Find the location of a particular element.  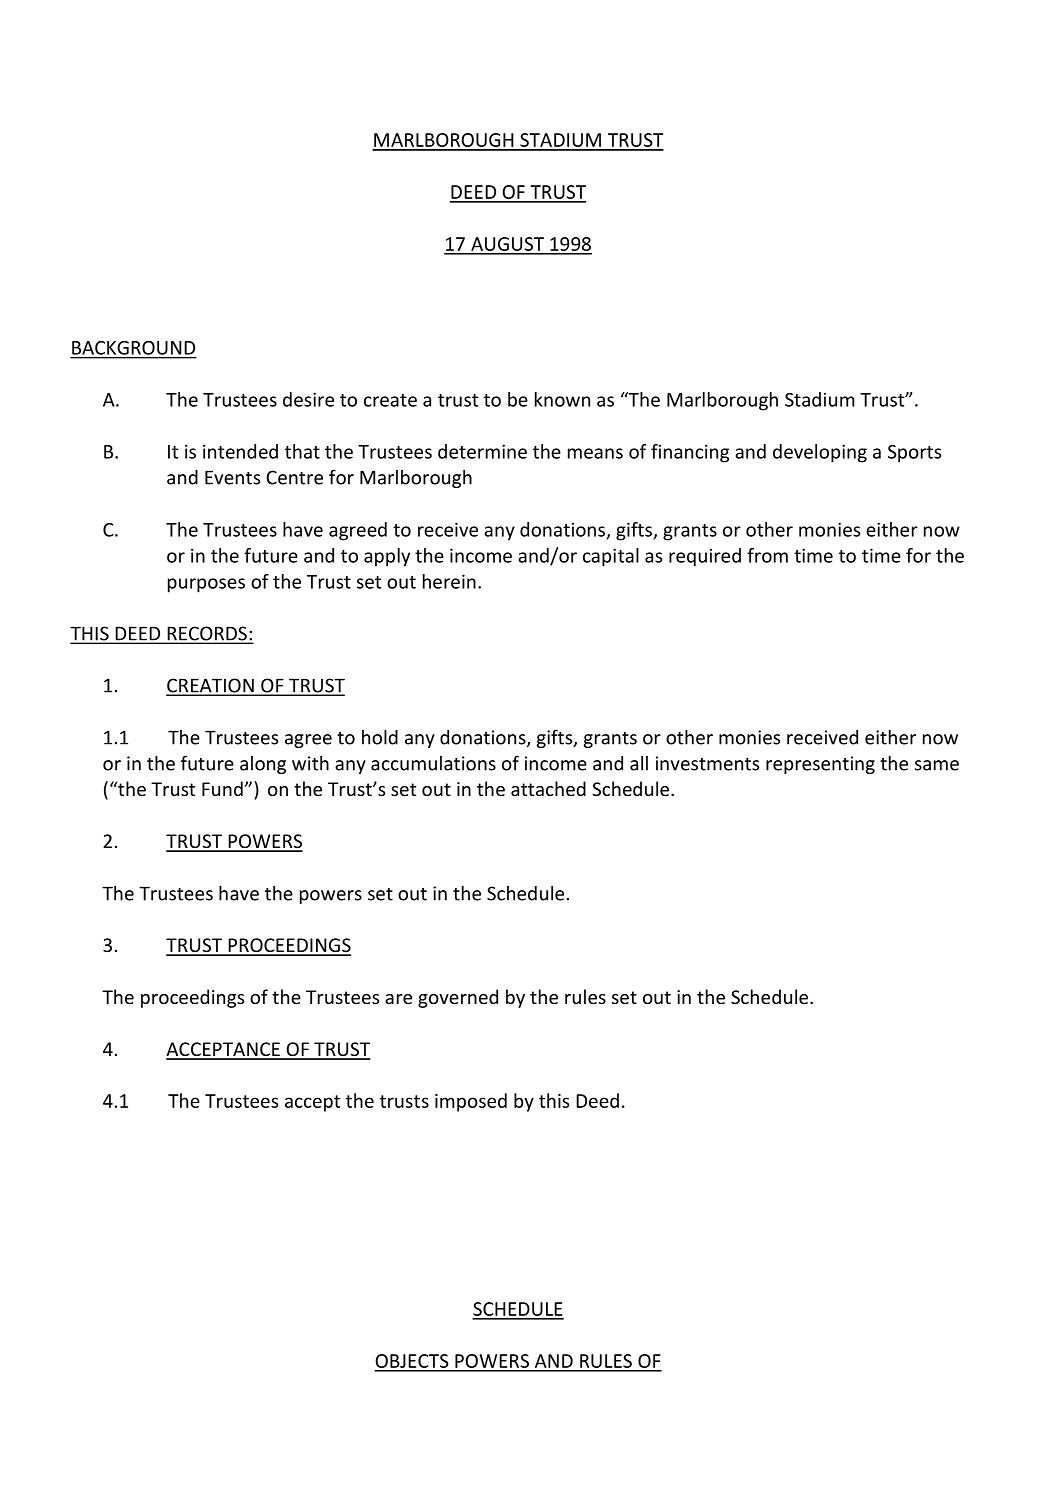

developing is located at coordinates (820, 453).
